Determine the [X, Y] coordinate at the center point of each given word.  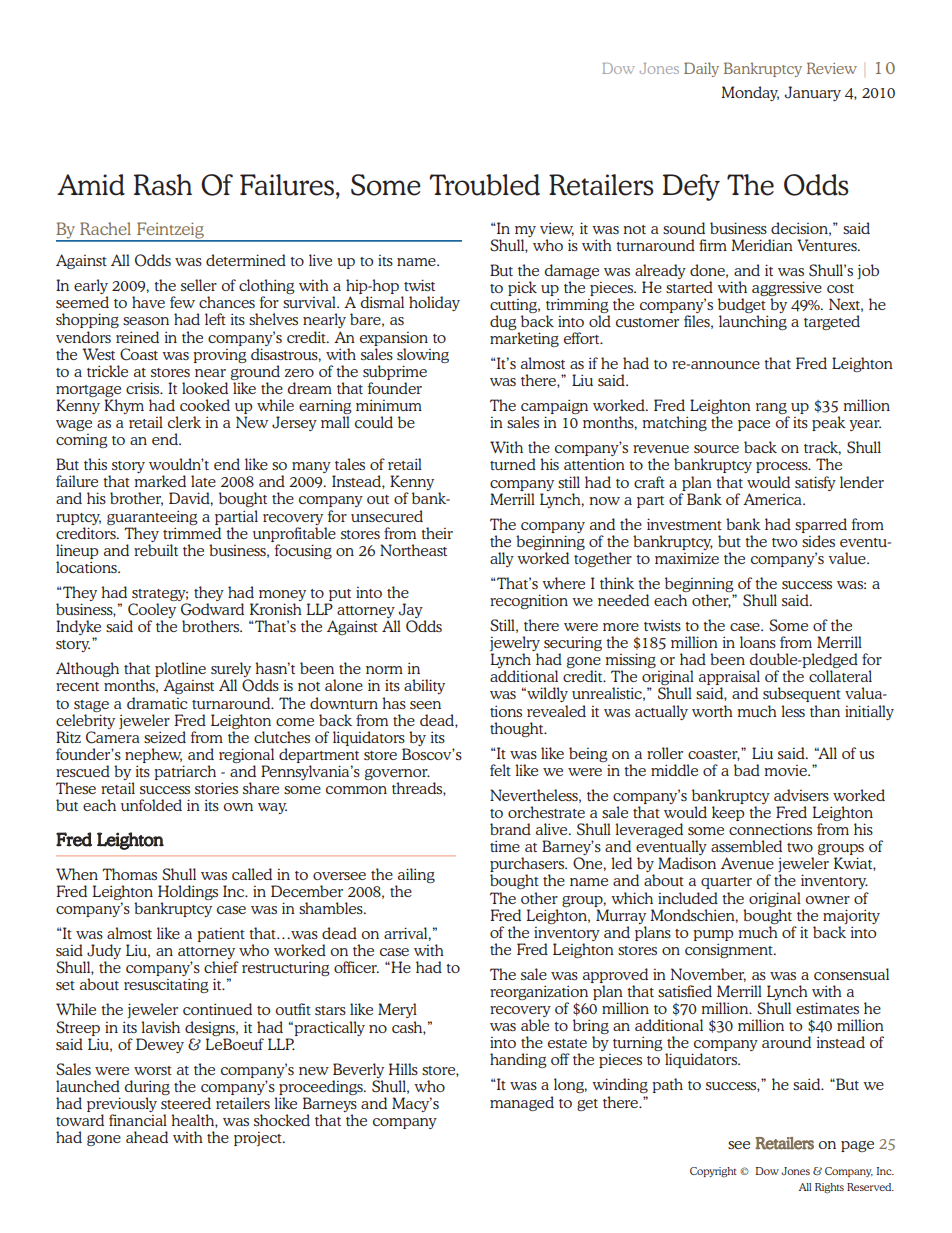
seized [165, 737]
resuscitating [166, 985]
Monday [750, 93]
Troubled [484, 185]
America [773, 499]
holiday [434, 303]
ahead [147, 1137]
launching [753, 322]
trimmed [192, 533]
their [437, 533]
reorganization [539, 994]
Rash [163, 185]
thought [518, 729]
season [146, 321]
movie [786, 770]
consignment [730, 950]
